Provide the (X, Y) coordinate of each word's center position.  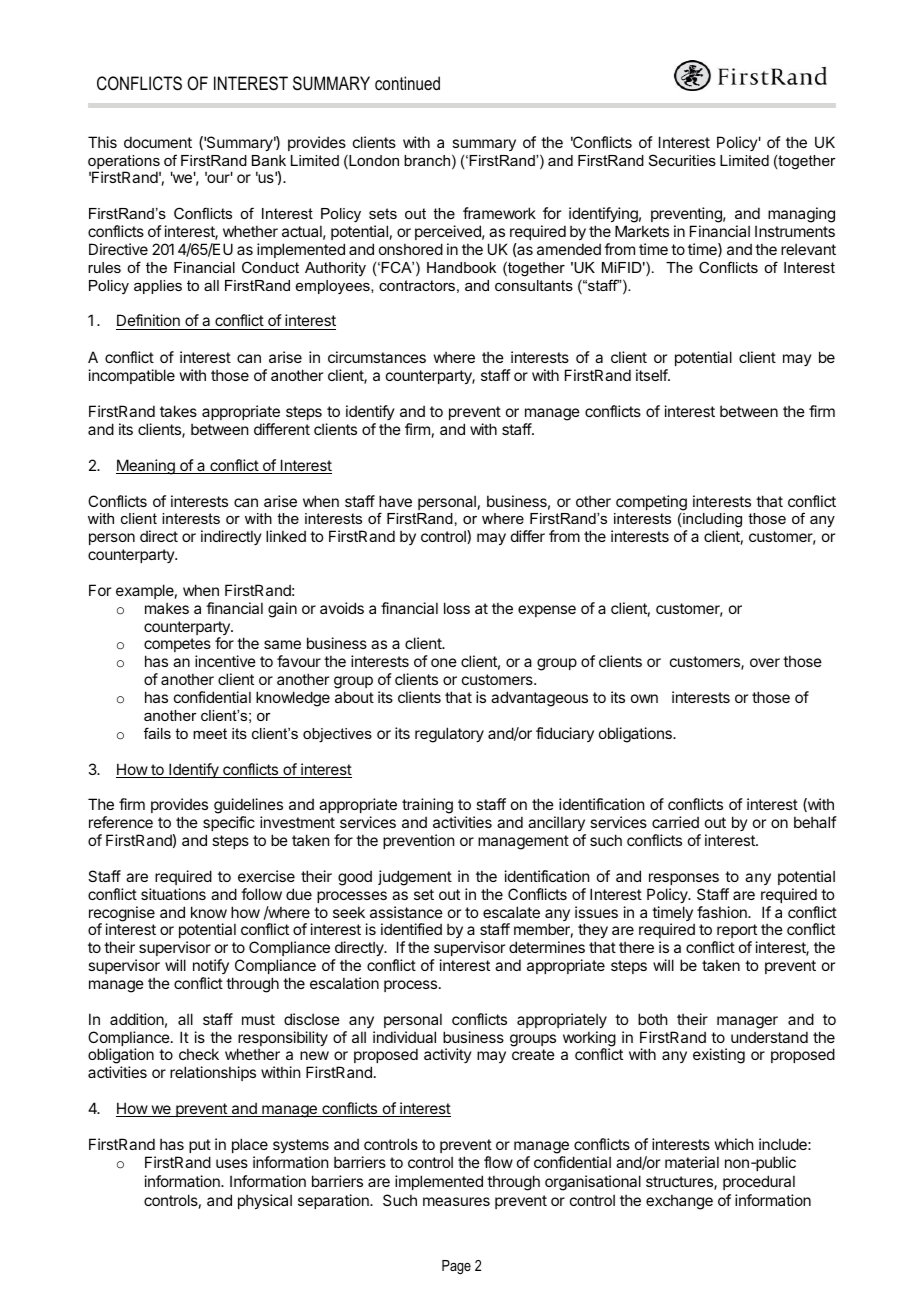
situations (173, 894)
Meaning (146, 467)
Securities (682, 160)
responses (684, 879)
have (395, 501)
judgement (415, 878)
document (158, 142)
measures (456, 1201)
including (712, 522)
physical (265, 1201)
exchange (679, 1202)
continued (407, 83)
